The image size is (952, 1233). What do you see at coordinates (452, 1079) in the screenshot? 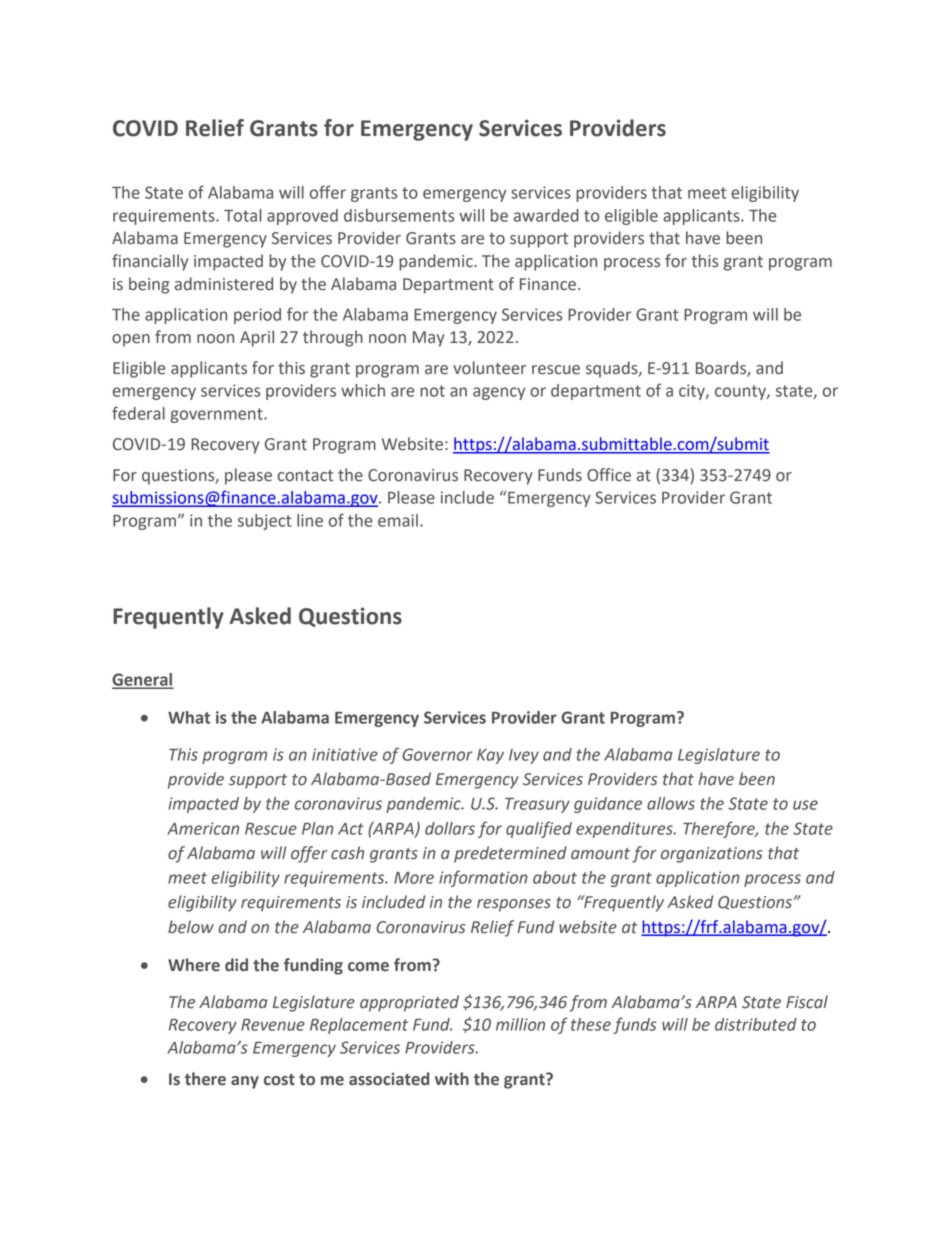
I see `with` at bounding box center [452, 1079].
